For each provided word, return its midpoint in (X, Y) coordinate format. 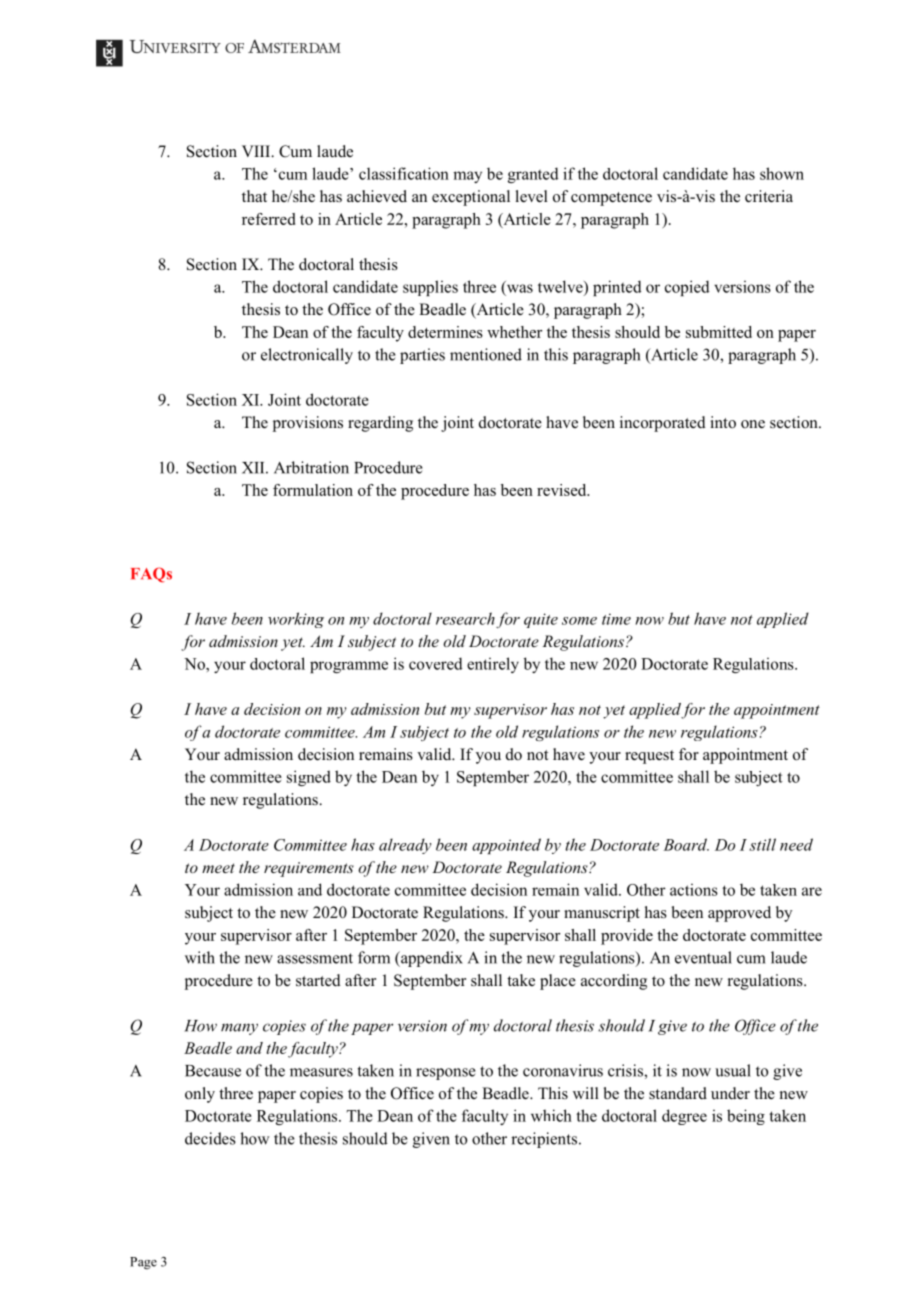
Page (143, 1263)
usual (733, 1070)
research (465, 618)
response (446, 1074)
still (762, 844)
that (254, 196)
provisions (308, 424)
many (239, 1029)
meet (218, 868)
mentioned (486, 354)
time (616, 619)
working (296, 620)
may (467, 177)
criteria (769, 196)
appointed (506, 846)
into (723, 422)
